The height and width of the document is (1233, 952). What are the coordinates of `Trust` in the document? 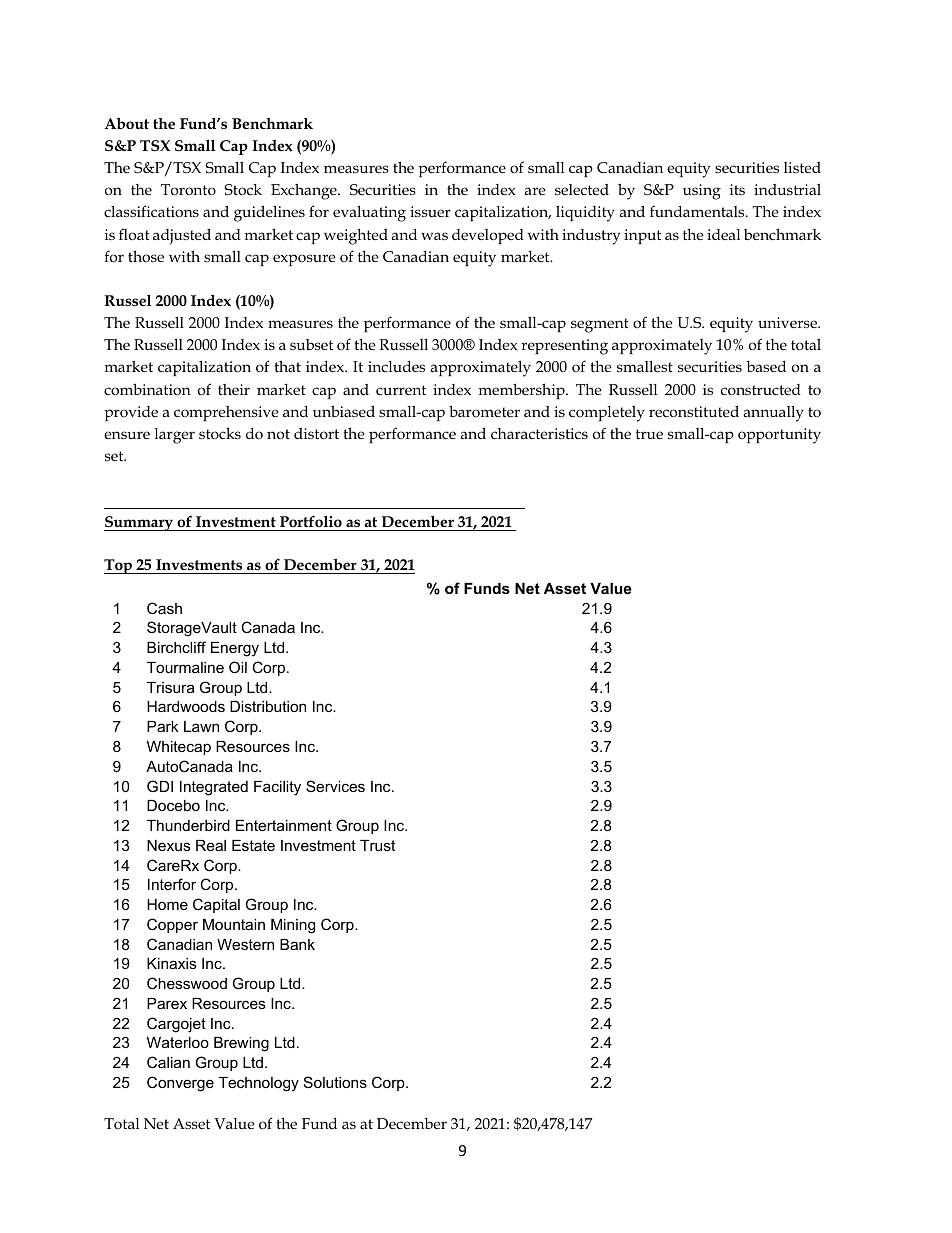 It's located at (377, 845).
